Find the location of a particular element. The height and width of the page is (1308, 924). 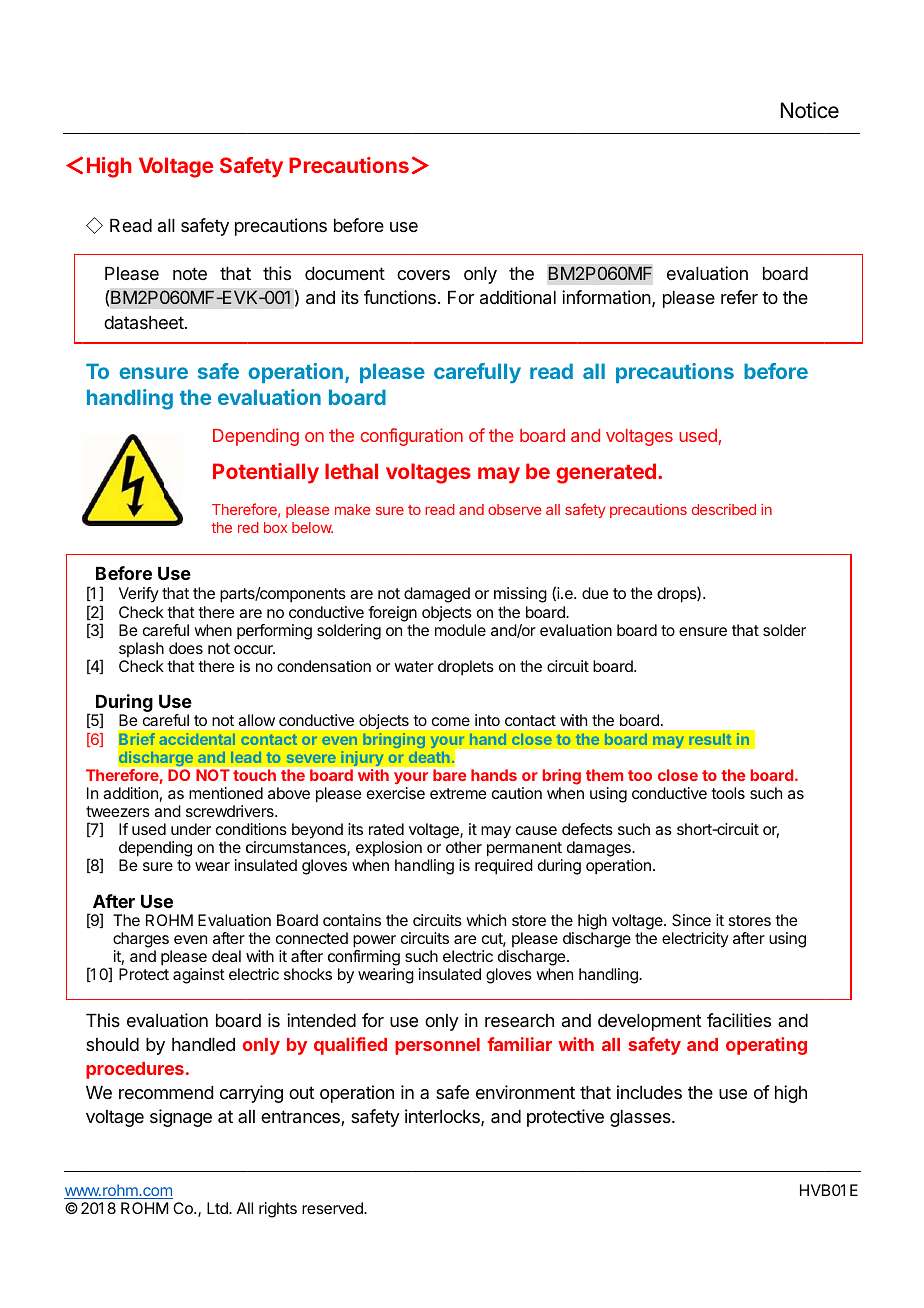

against is located at coordinates (199, 976).
